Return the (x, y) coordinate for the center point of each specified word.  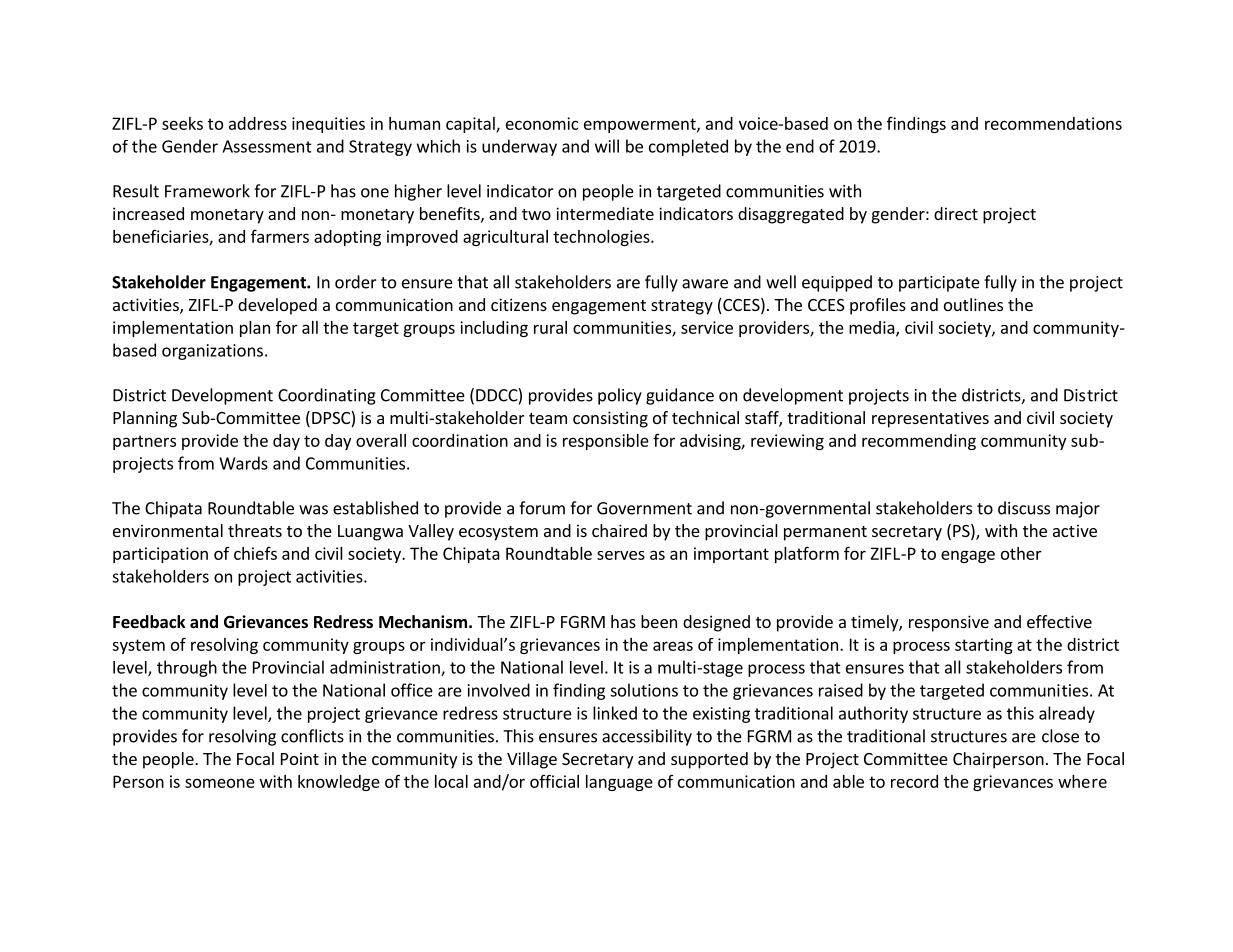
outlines (973, 304)
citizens (519, 304)
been (659, 621)
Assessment (267, 146)
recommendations (1053, 123)
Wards (243, 463)
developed (277, 306)
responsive (949, 623)
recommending (919, 442)
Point (300, 758)
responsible (606, 442)
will (607, 146)
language (619, 783)
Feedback (149, 622)
